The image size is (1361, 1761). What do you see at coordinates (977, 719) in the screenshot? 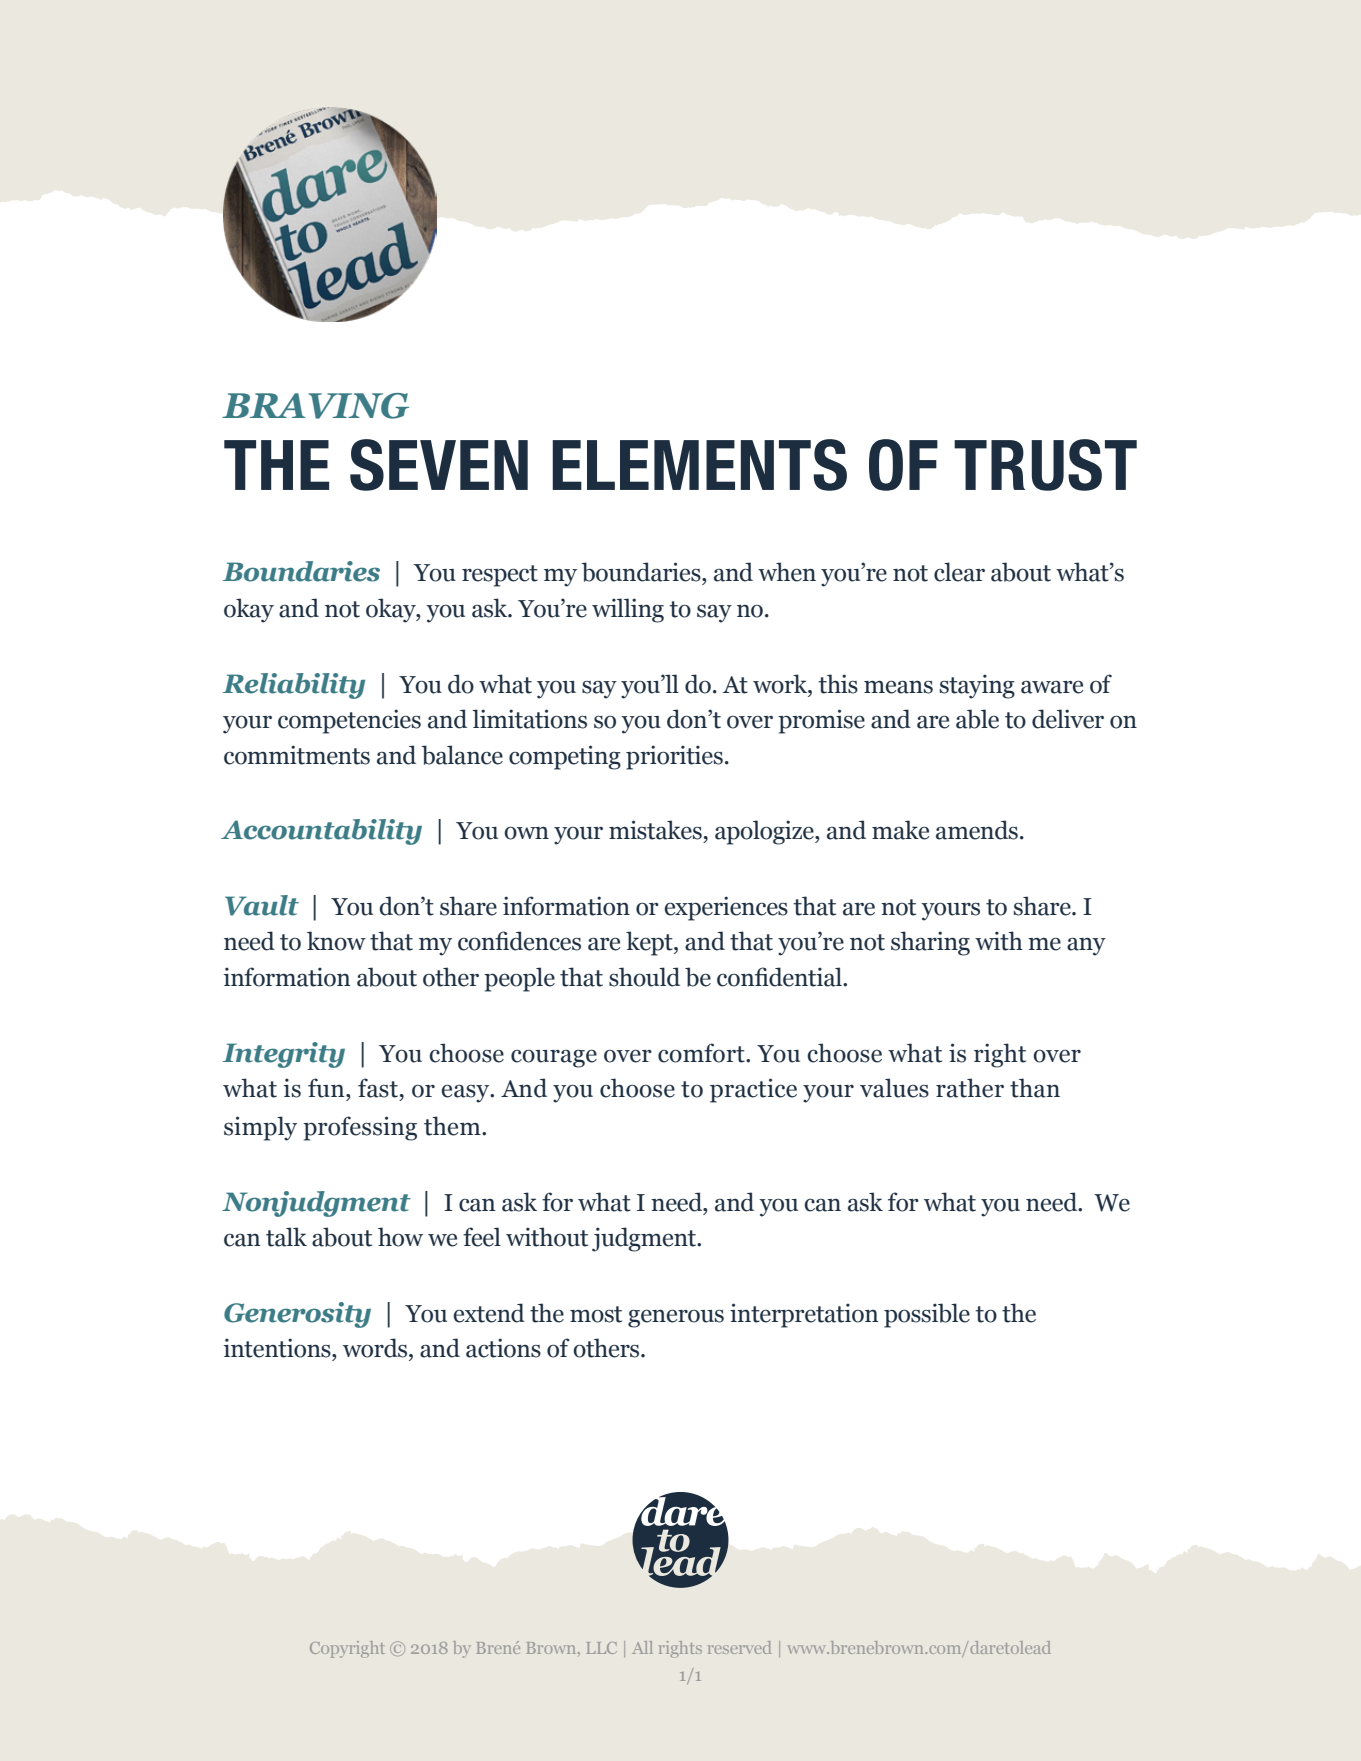
I see `able` at bounding box center [977, 719].
